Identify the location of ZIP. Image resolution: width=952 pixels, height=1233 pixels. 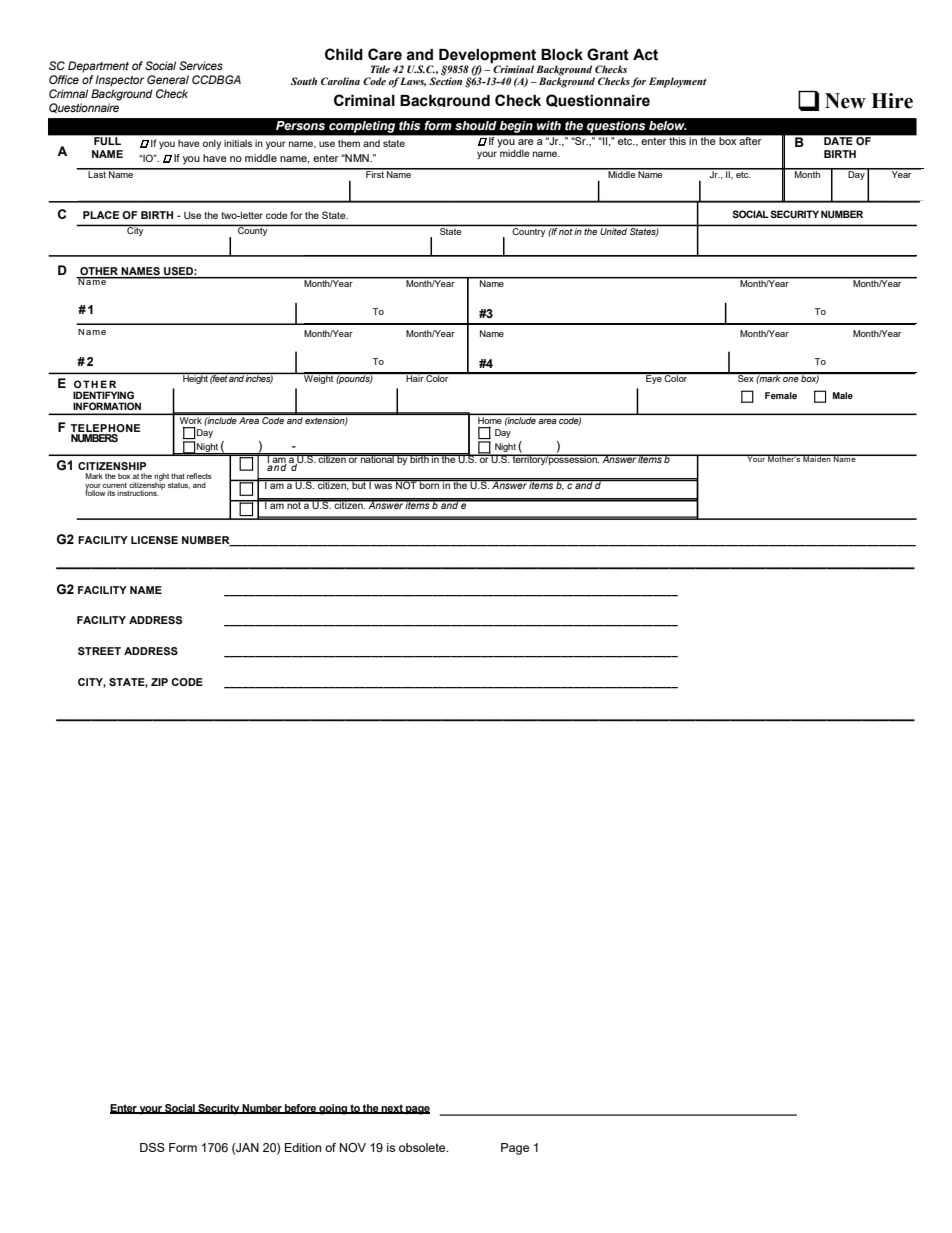
(159, 682).
